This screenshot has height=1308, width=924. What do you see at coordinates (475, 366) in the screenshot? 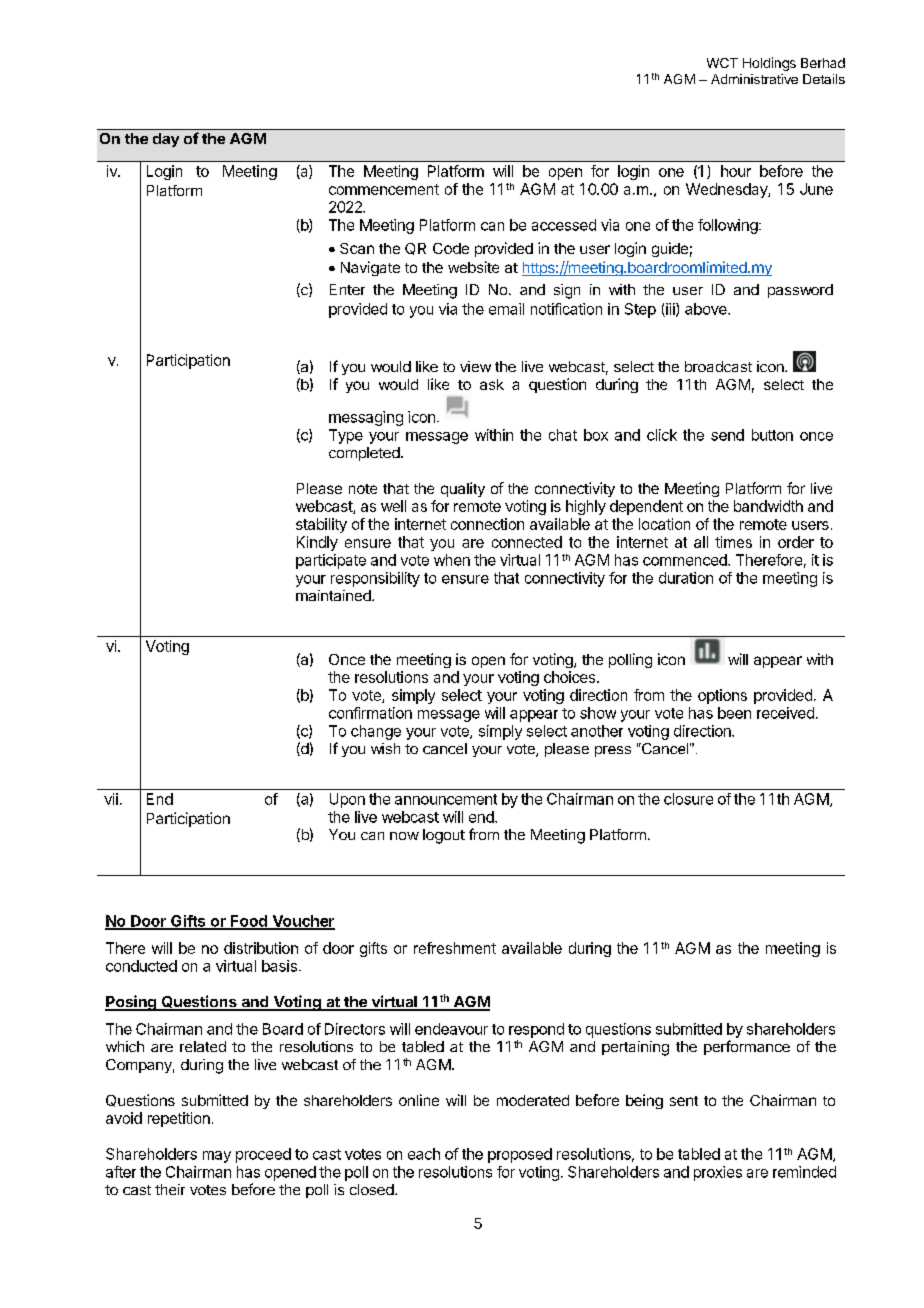
I see `view` at bounding box center [475, 366].
